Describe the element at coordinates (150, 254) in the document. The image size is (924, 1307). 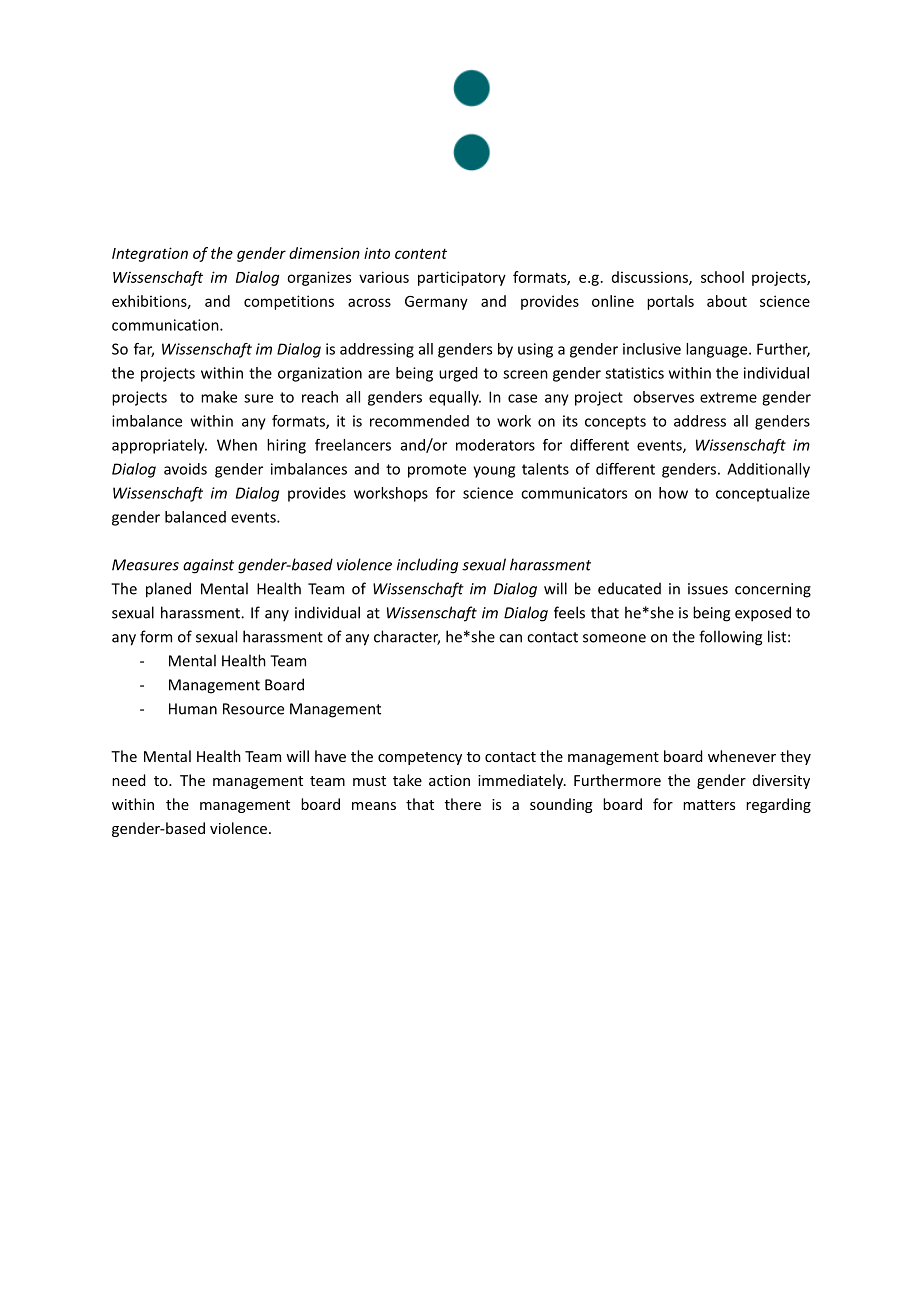
I see `Integration` at that location.
